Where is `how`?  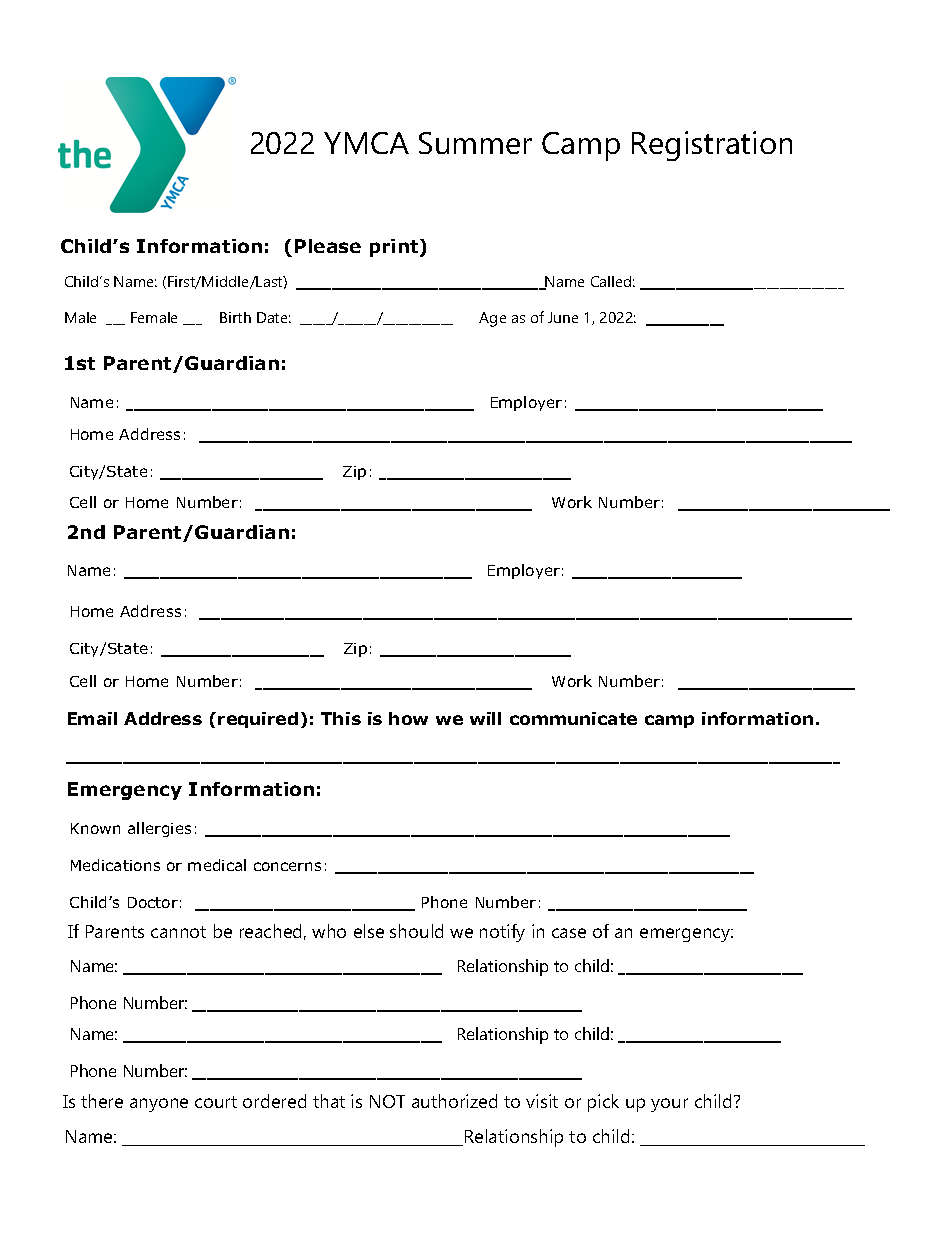 how is located at coordinates (408, 718).
